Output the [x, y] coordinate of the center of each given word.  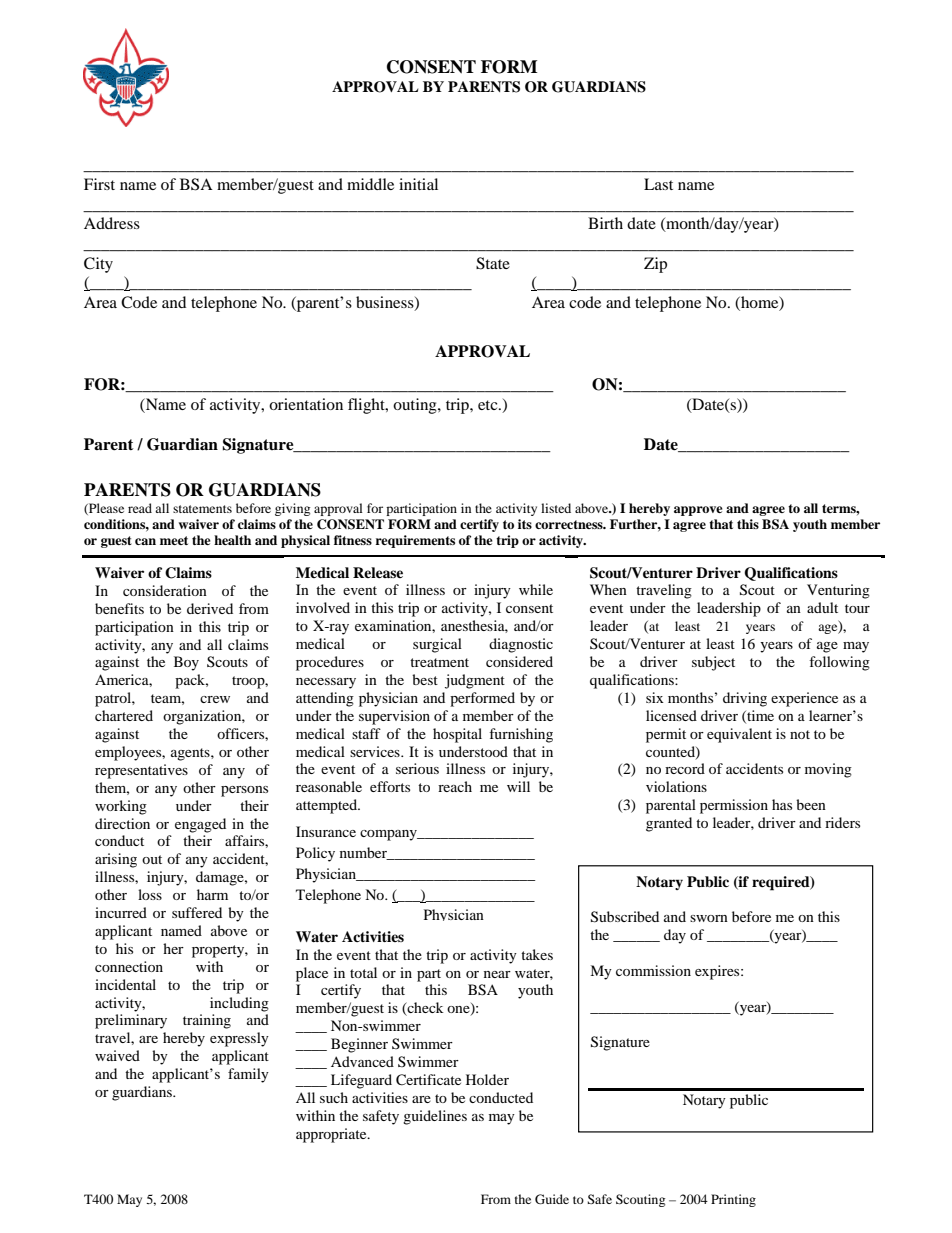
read [140, 508]
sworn [709, 918]
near [497, 974]
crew [215, 699]
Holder [487, 1079]
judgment [475, 681]
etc [489, 405]
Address [112, 223]
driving [745, 699]
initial [418, 184]
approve [698, 511]
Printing [733, 1200]
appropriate [332, 1135]
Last [658, 184]
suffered [197, 912]
